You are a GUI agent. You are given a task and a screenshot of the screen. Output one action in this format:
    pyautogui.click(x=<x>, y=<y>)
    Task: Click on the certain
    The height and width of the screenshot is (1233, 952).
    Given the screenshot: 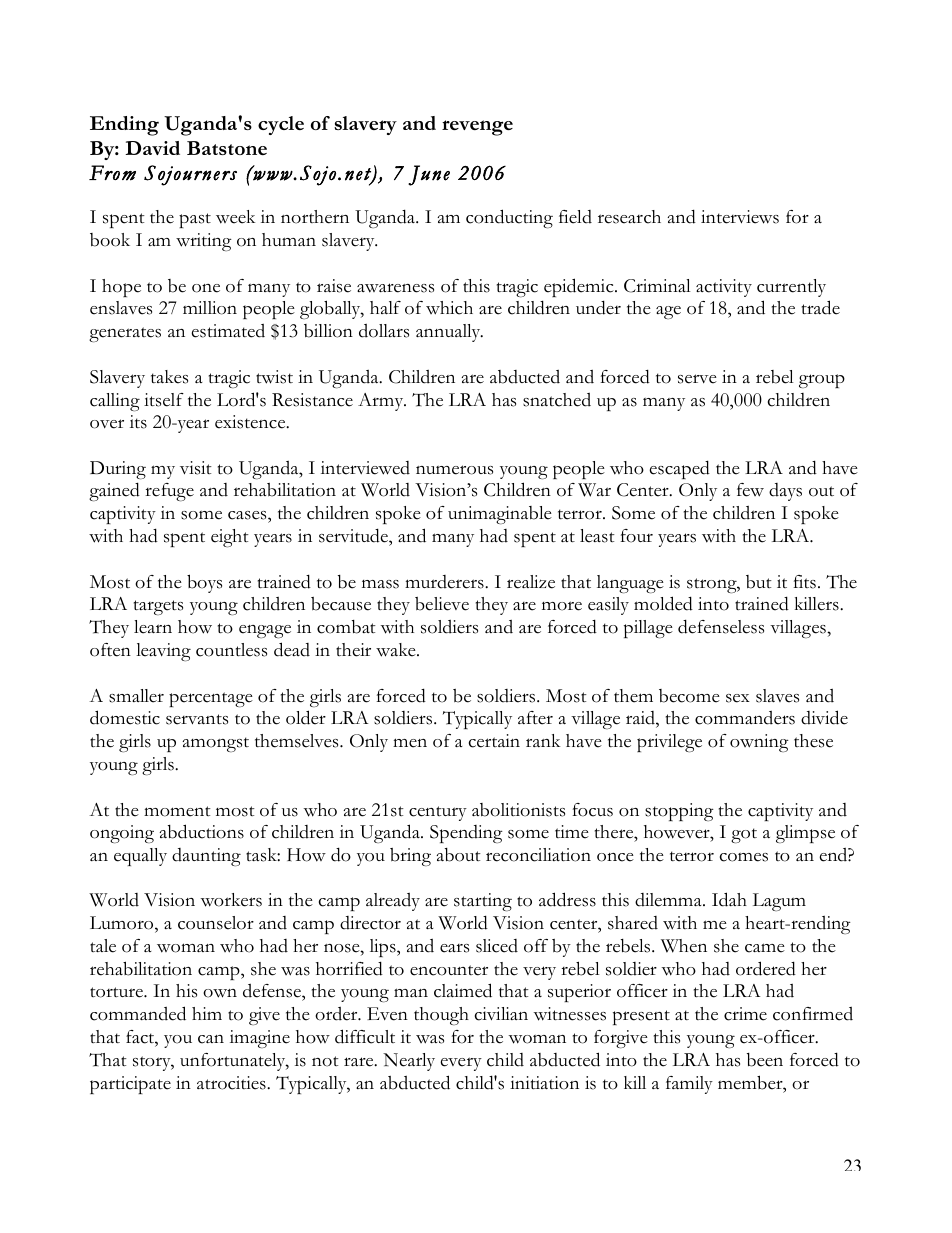 What is the action you would take?
    pyautogui.click(x=494, y=741)
